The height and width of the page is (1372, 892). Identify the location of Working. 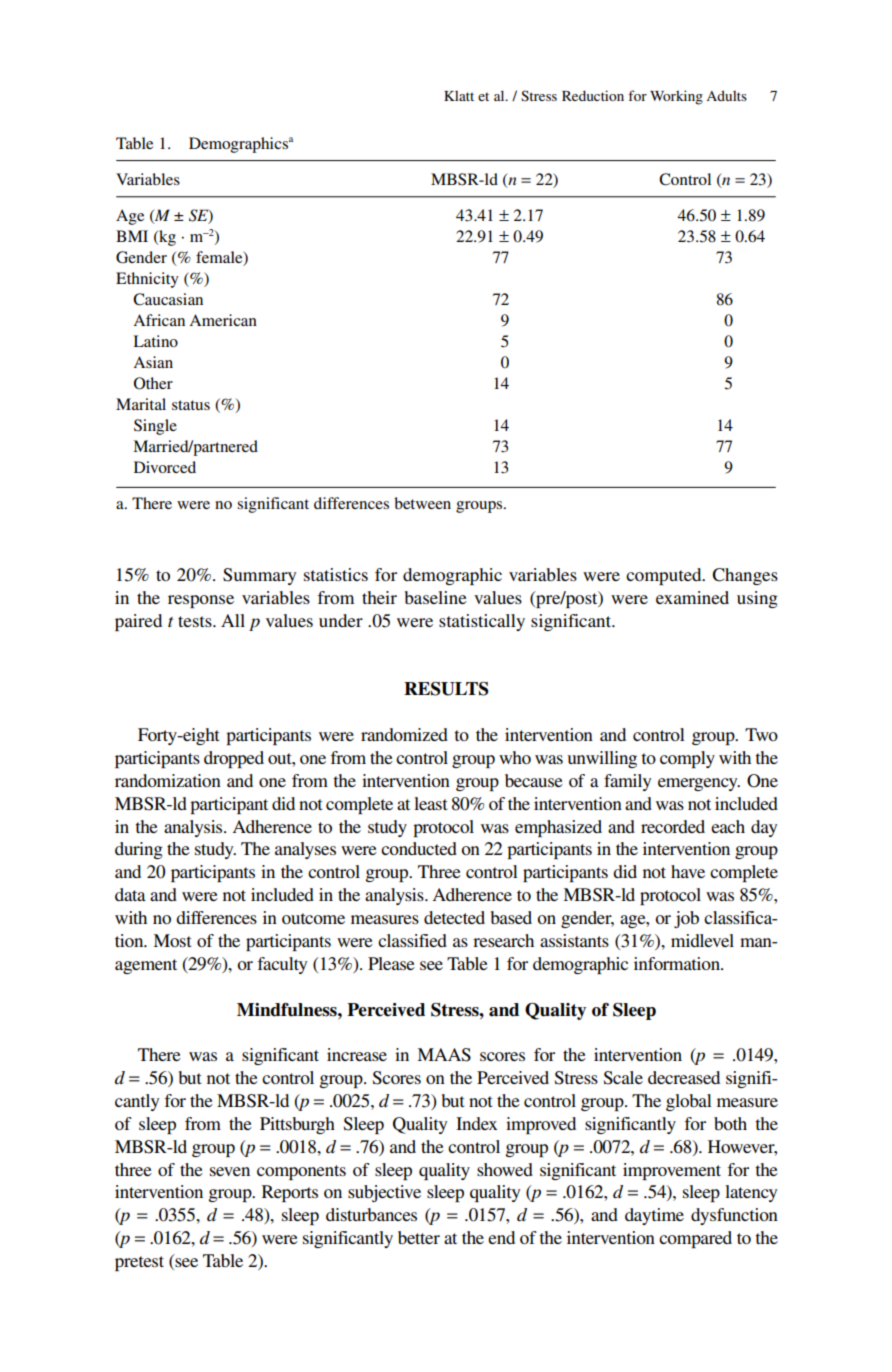
(676, 97).
